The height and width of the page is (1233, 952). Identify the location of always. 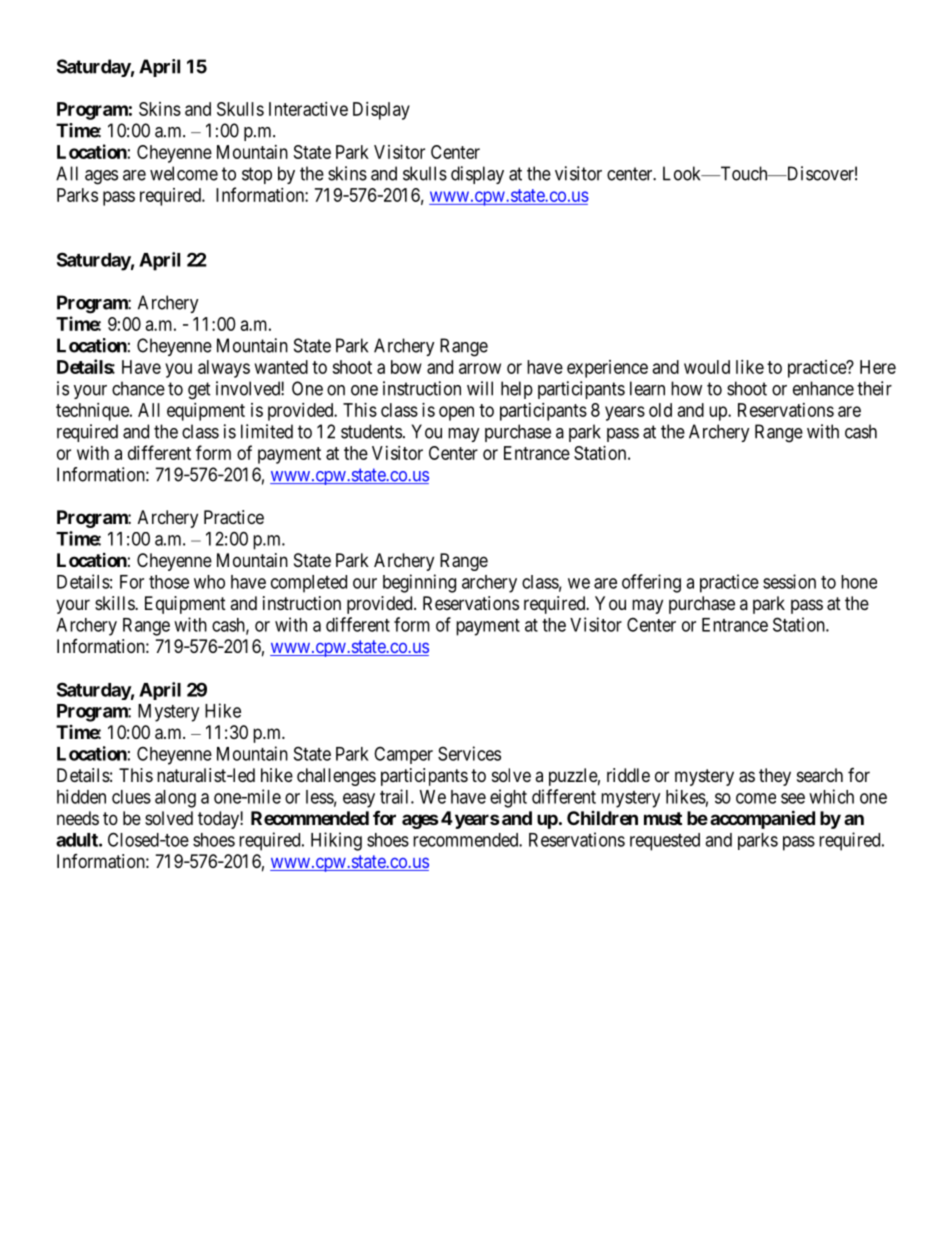
(224, 369).
